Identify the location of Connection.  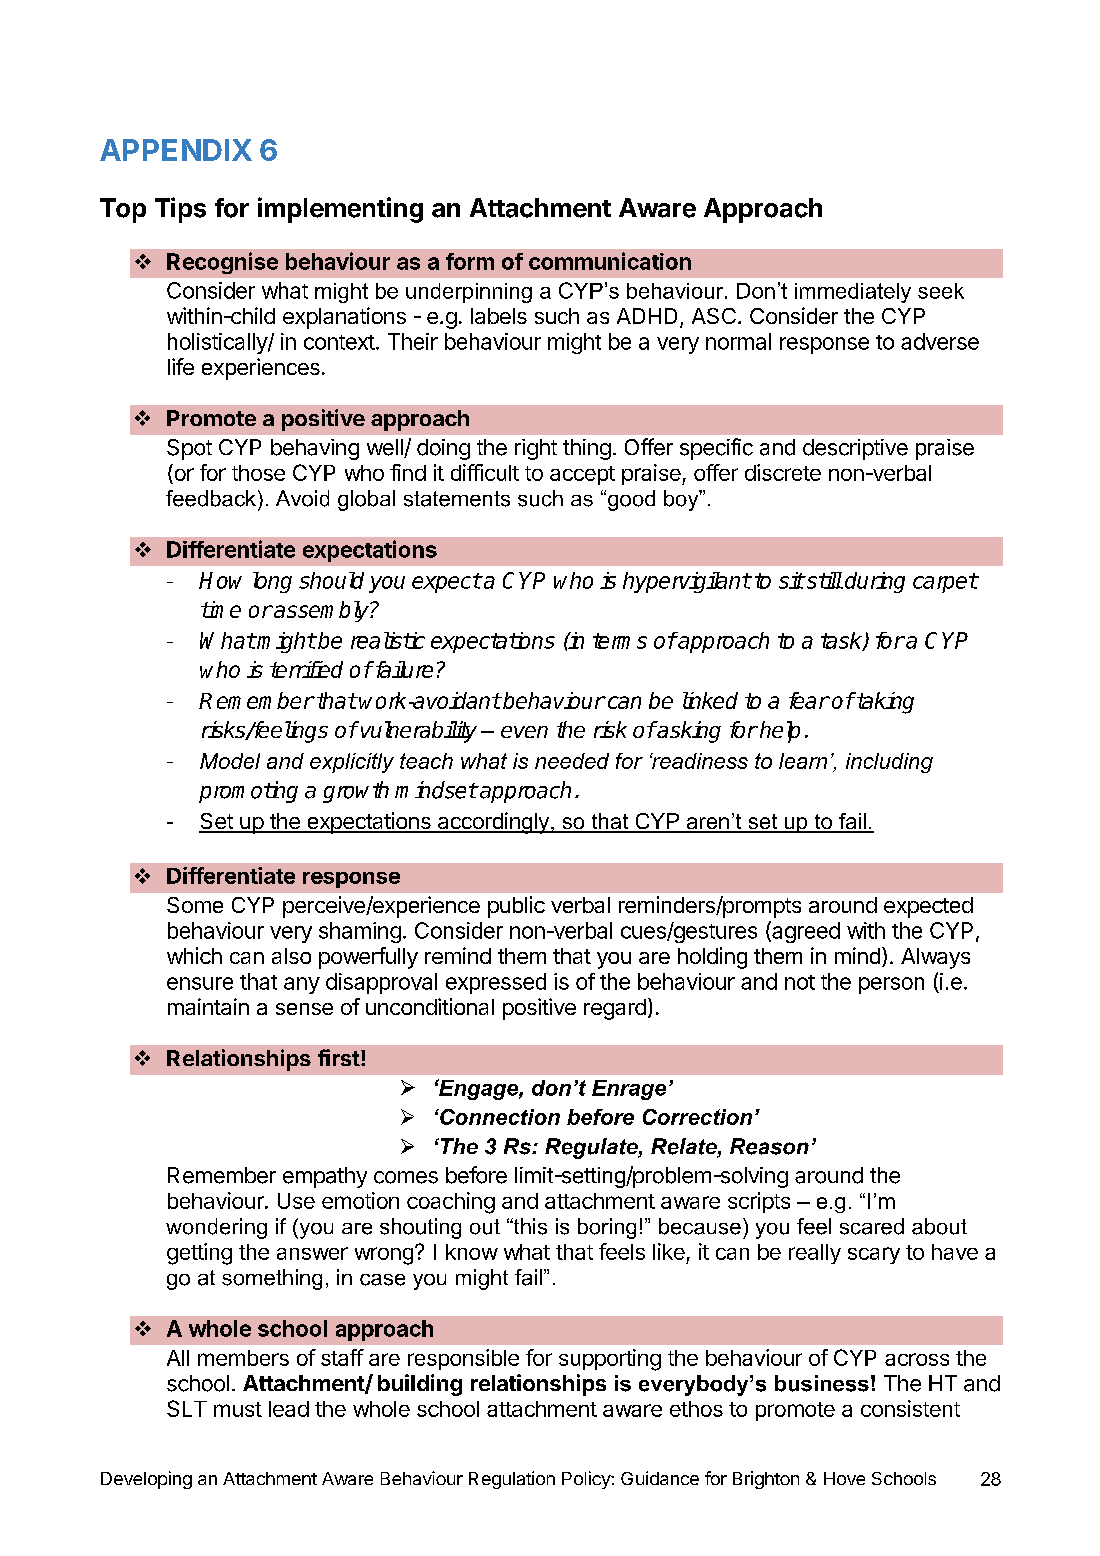
(499, 1117).
